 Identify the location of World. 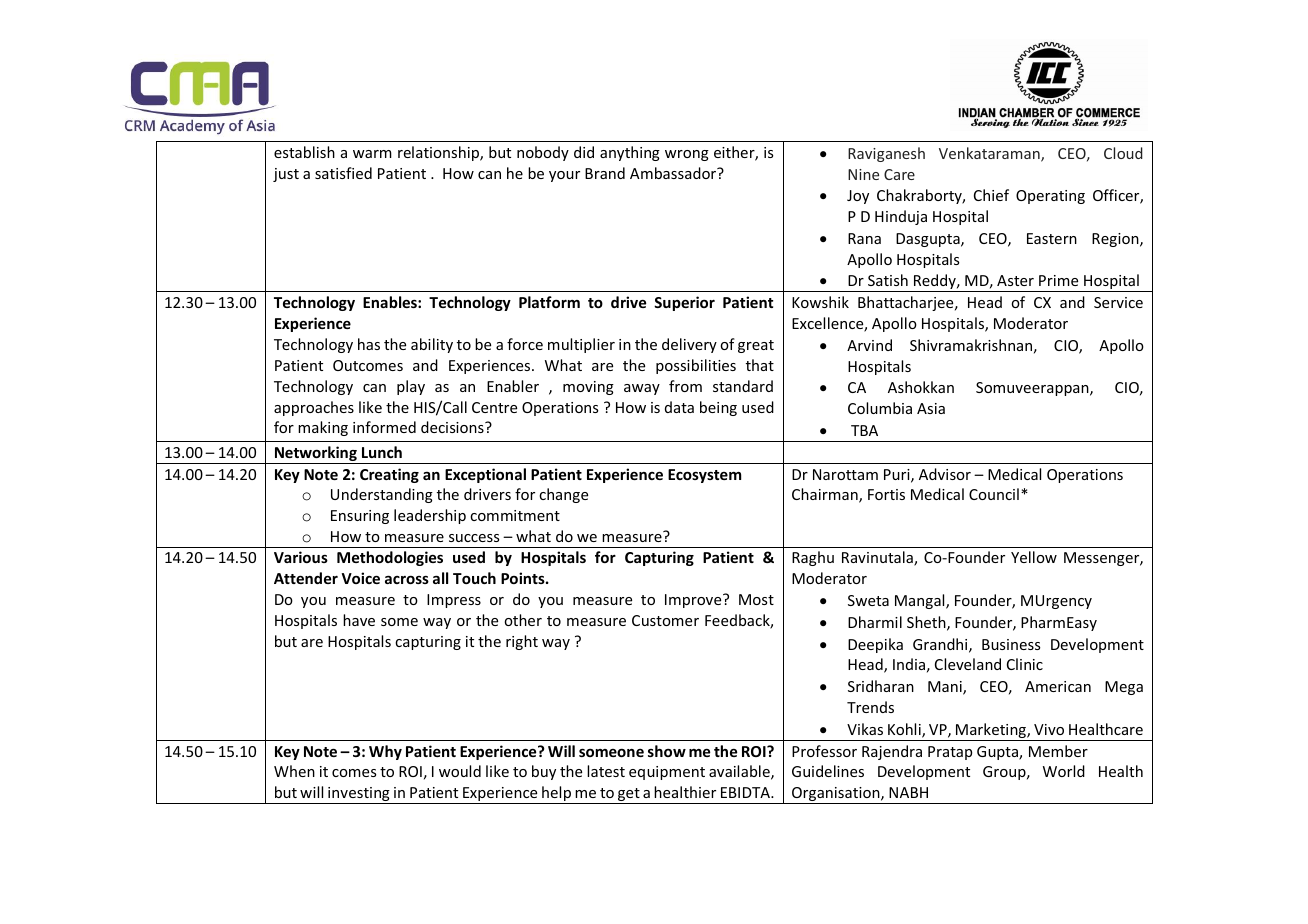
(1064, 771).
